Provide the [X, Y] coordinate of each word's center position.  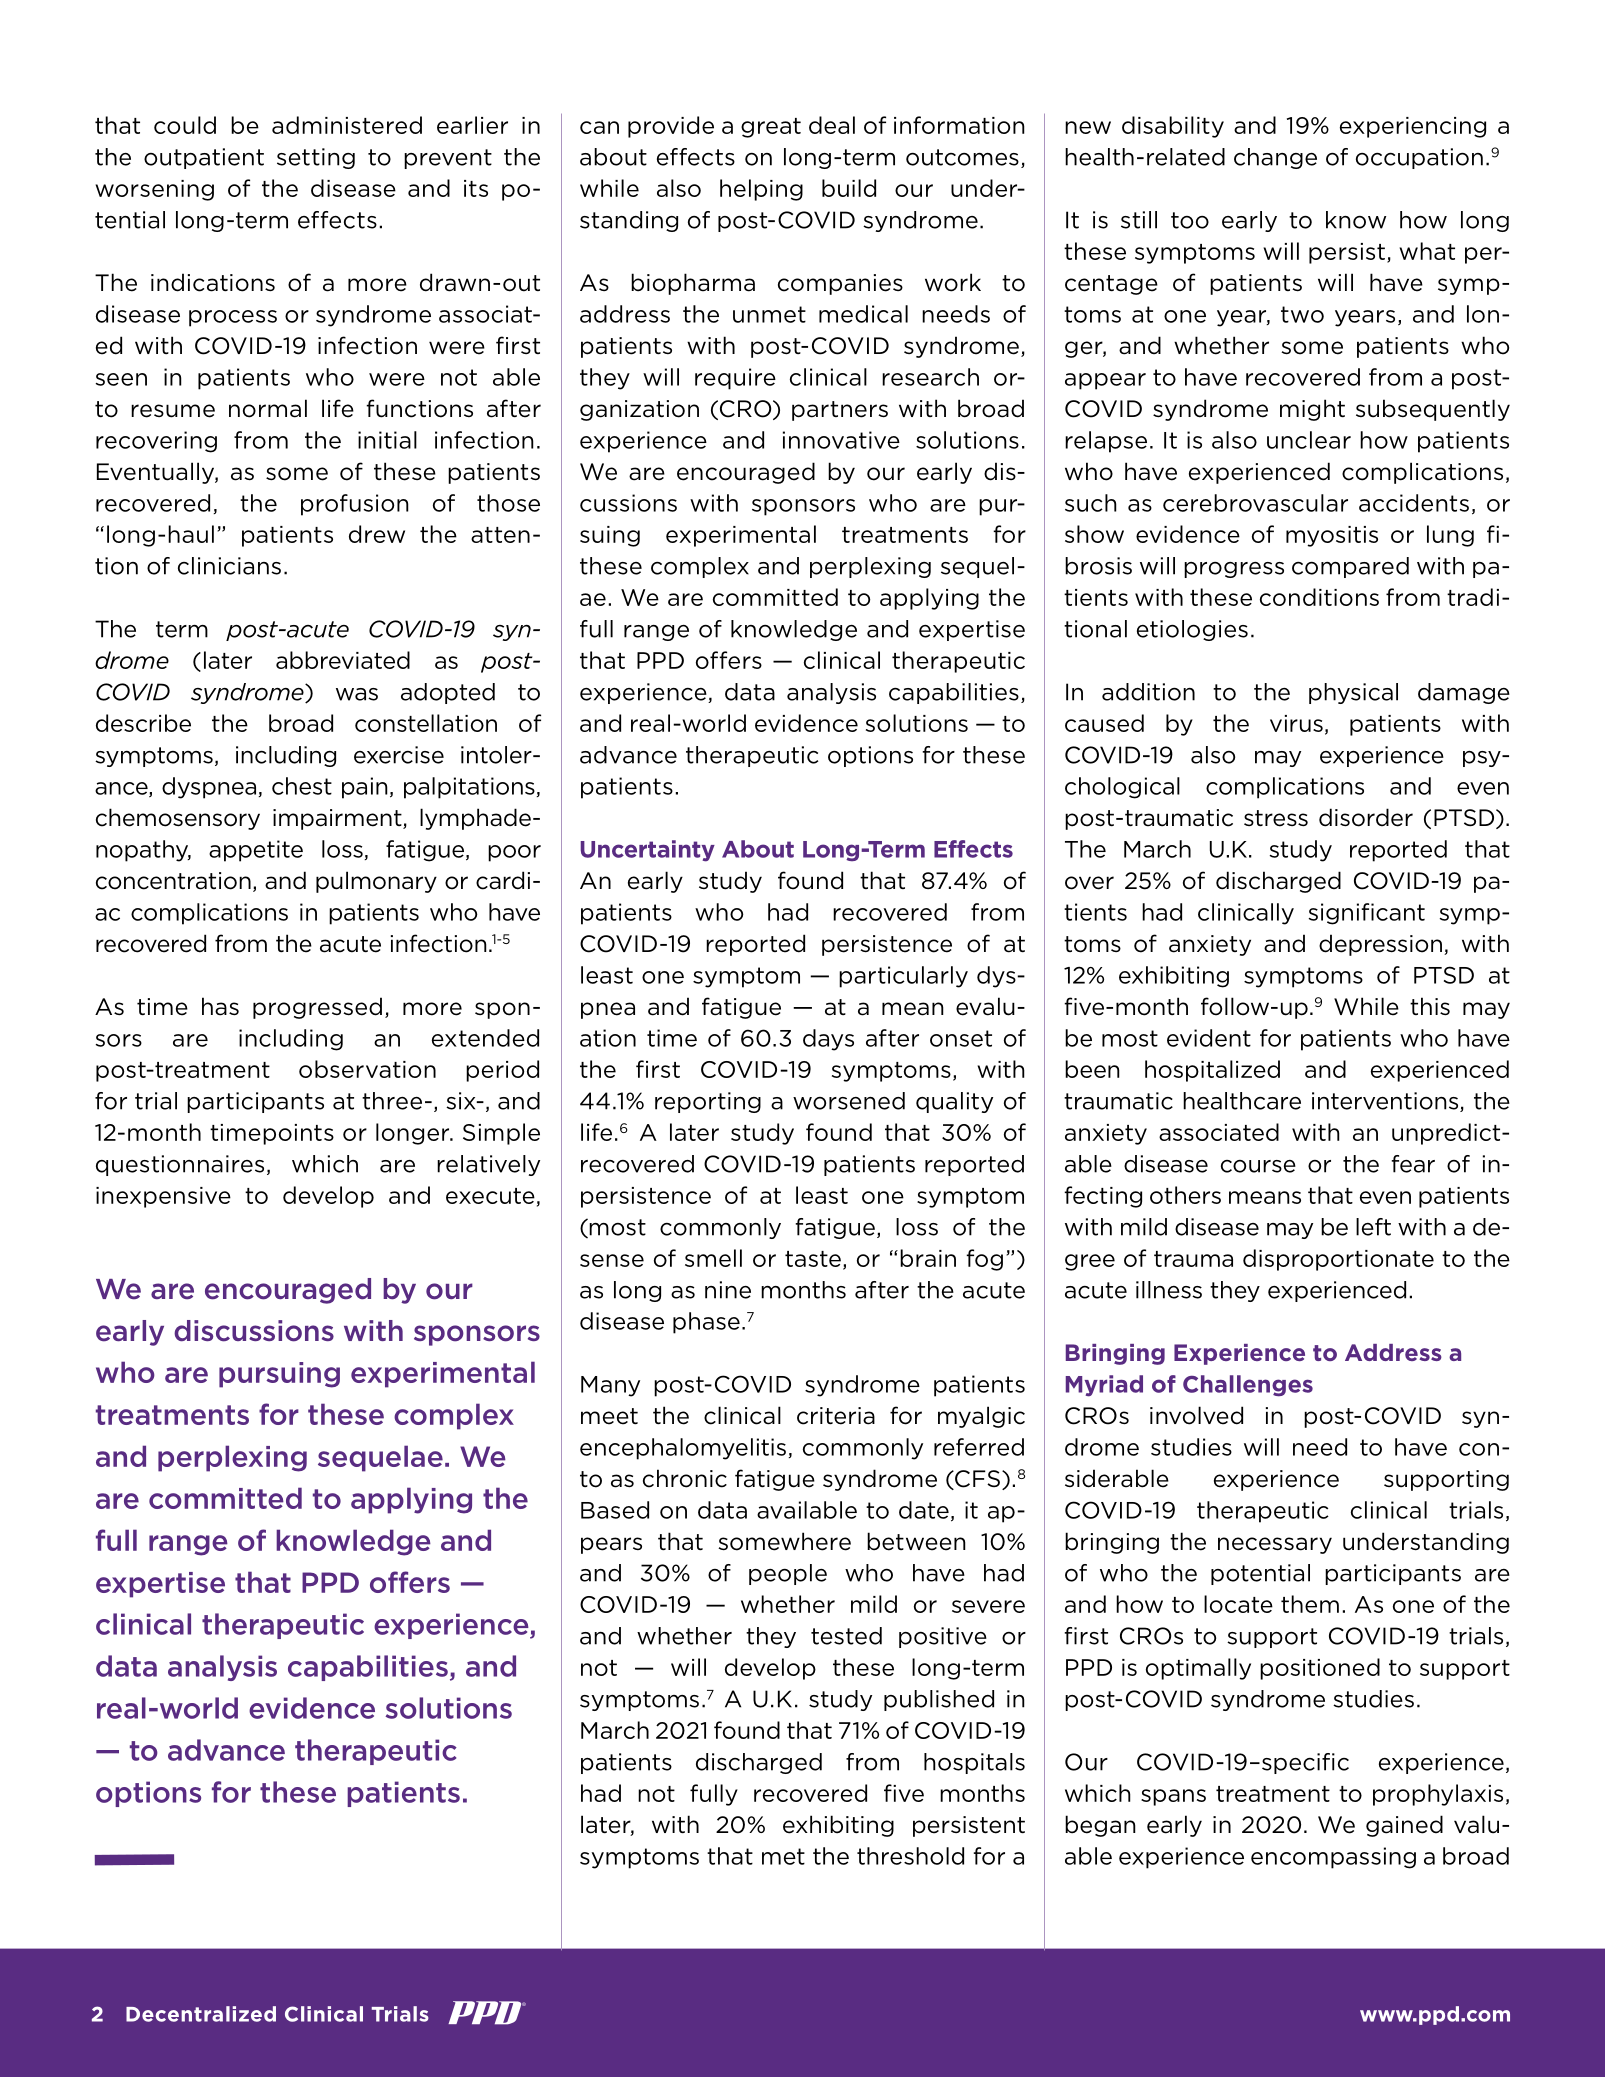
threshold [910, 1856]
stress [1276, 818]
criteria [836, 1416]
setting [316, 158]
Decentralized [201, 2014]
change [1275, 158]
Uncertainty [648, 851]
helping [761, 190]
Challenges [1248, 1386]
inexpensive [163, 1197]
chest [302, 786]
